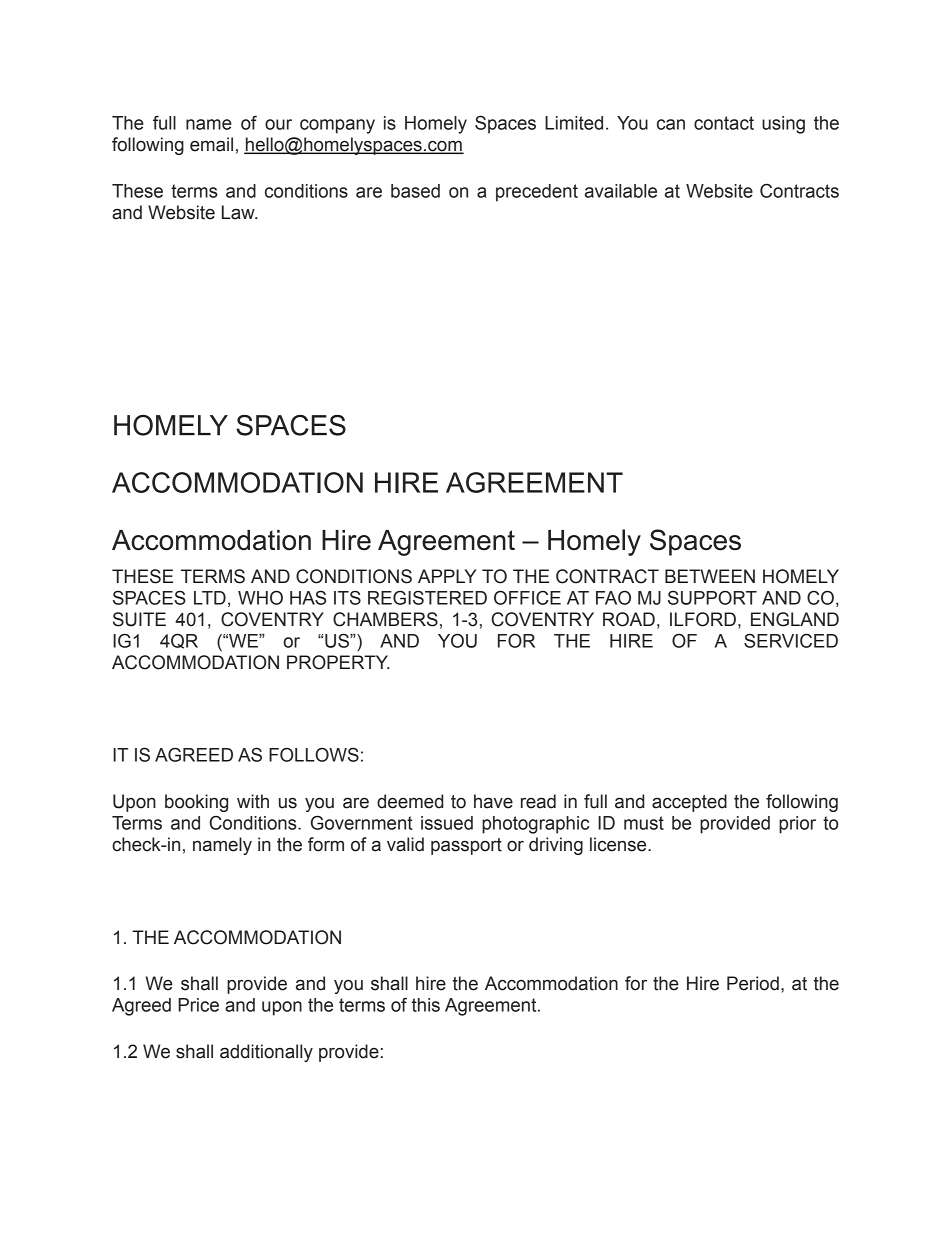  What do you see at coordinates (210, 598) in the screenshot?
I see `LTD` at bounding box center [210, 598].
